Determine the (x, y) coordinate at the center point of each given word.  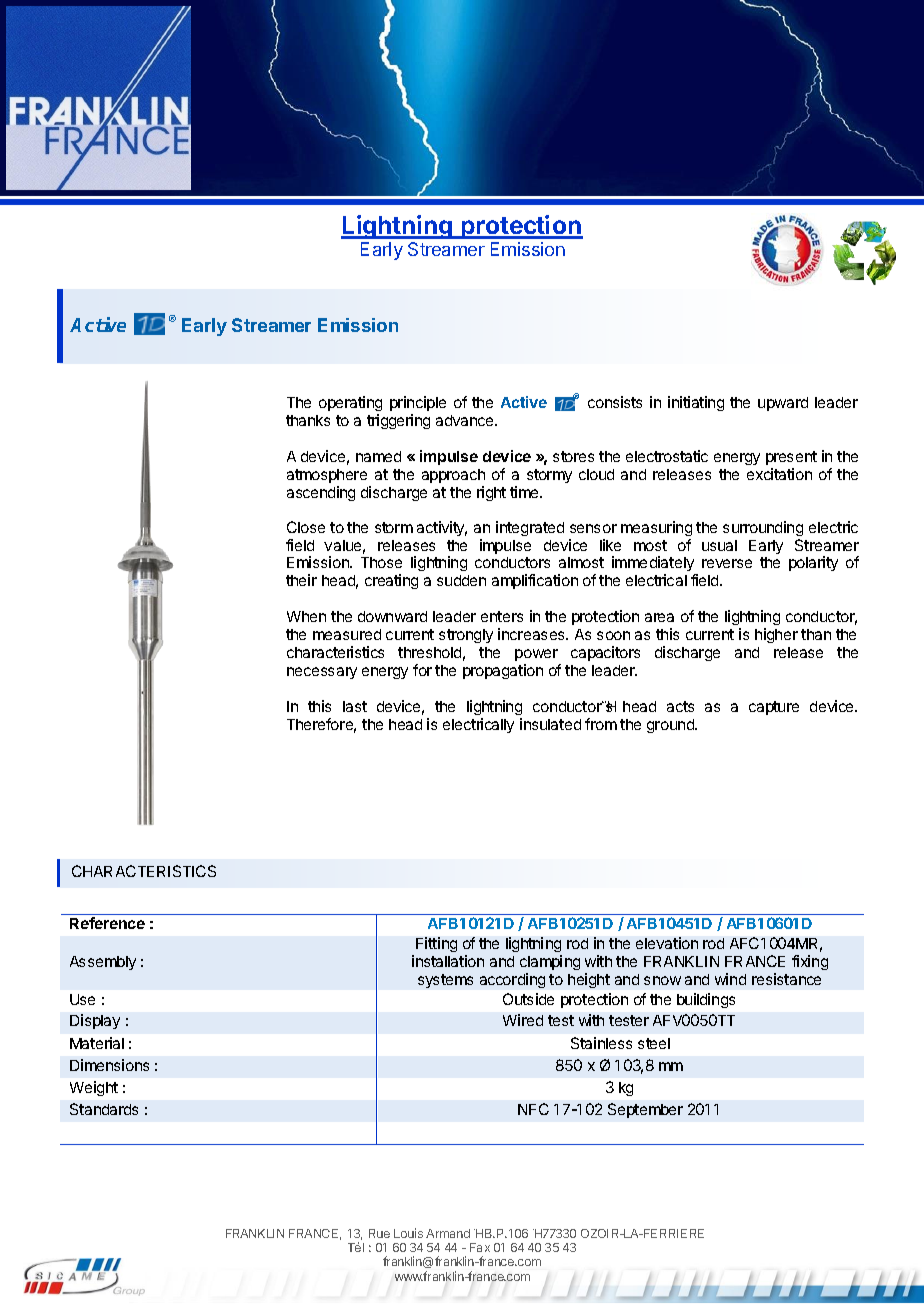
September (645, 1110)
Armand (448, 1233)
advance (466, 420)
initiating (696, 403)
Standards (104, 1109)
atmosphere (327, 476)
